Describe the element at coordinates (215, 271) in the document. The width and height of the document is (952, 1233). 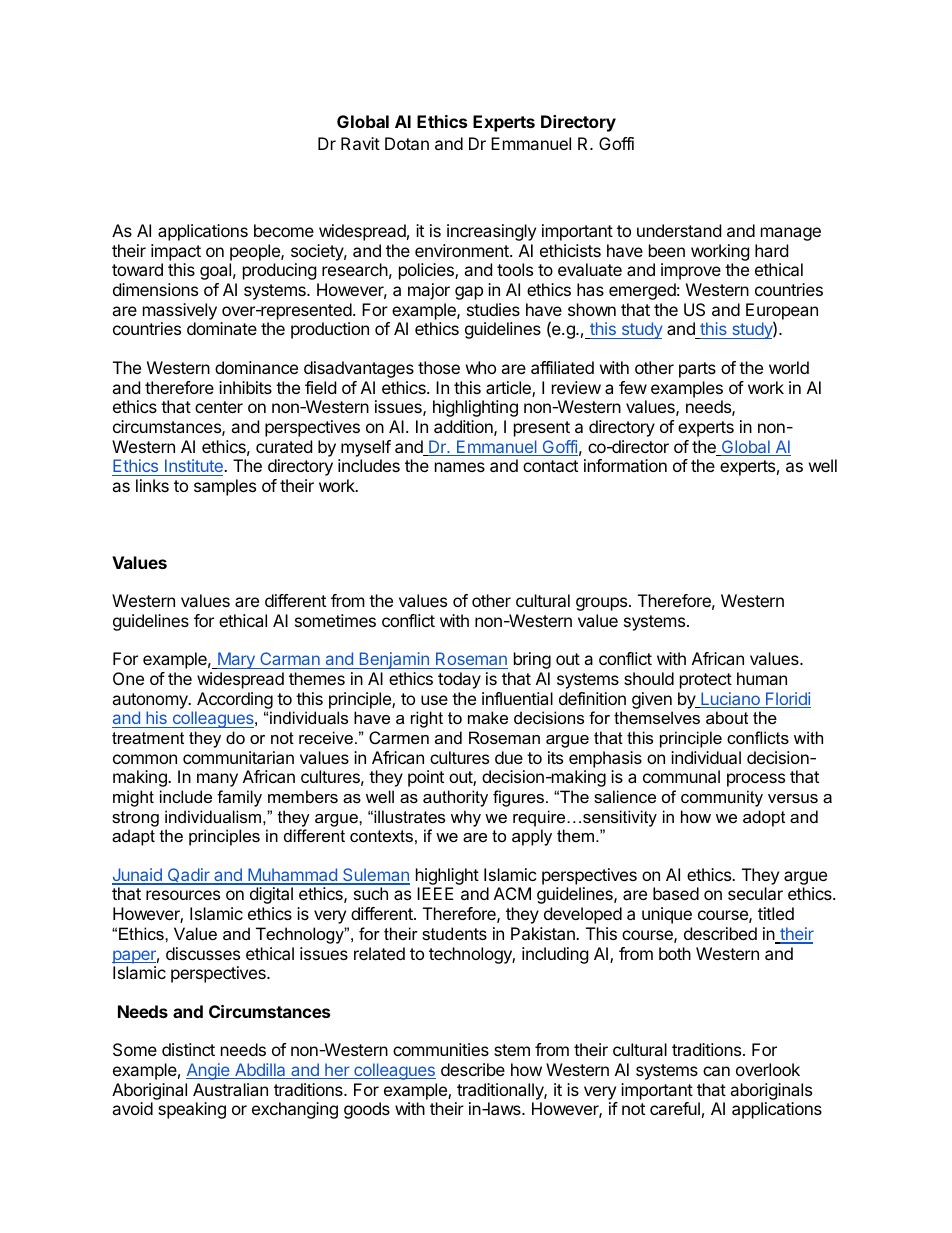
I see `goal` at that location.
